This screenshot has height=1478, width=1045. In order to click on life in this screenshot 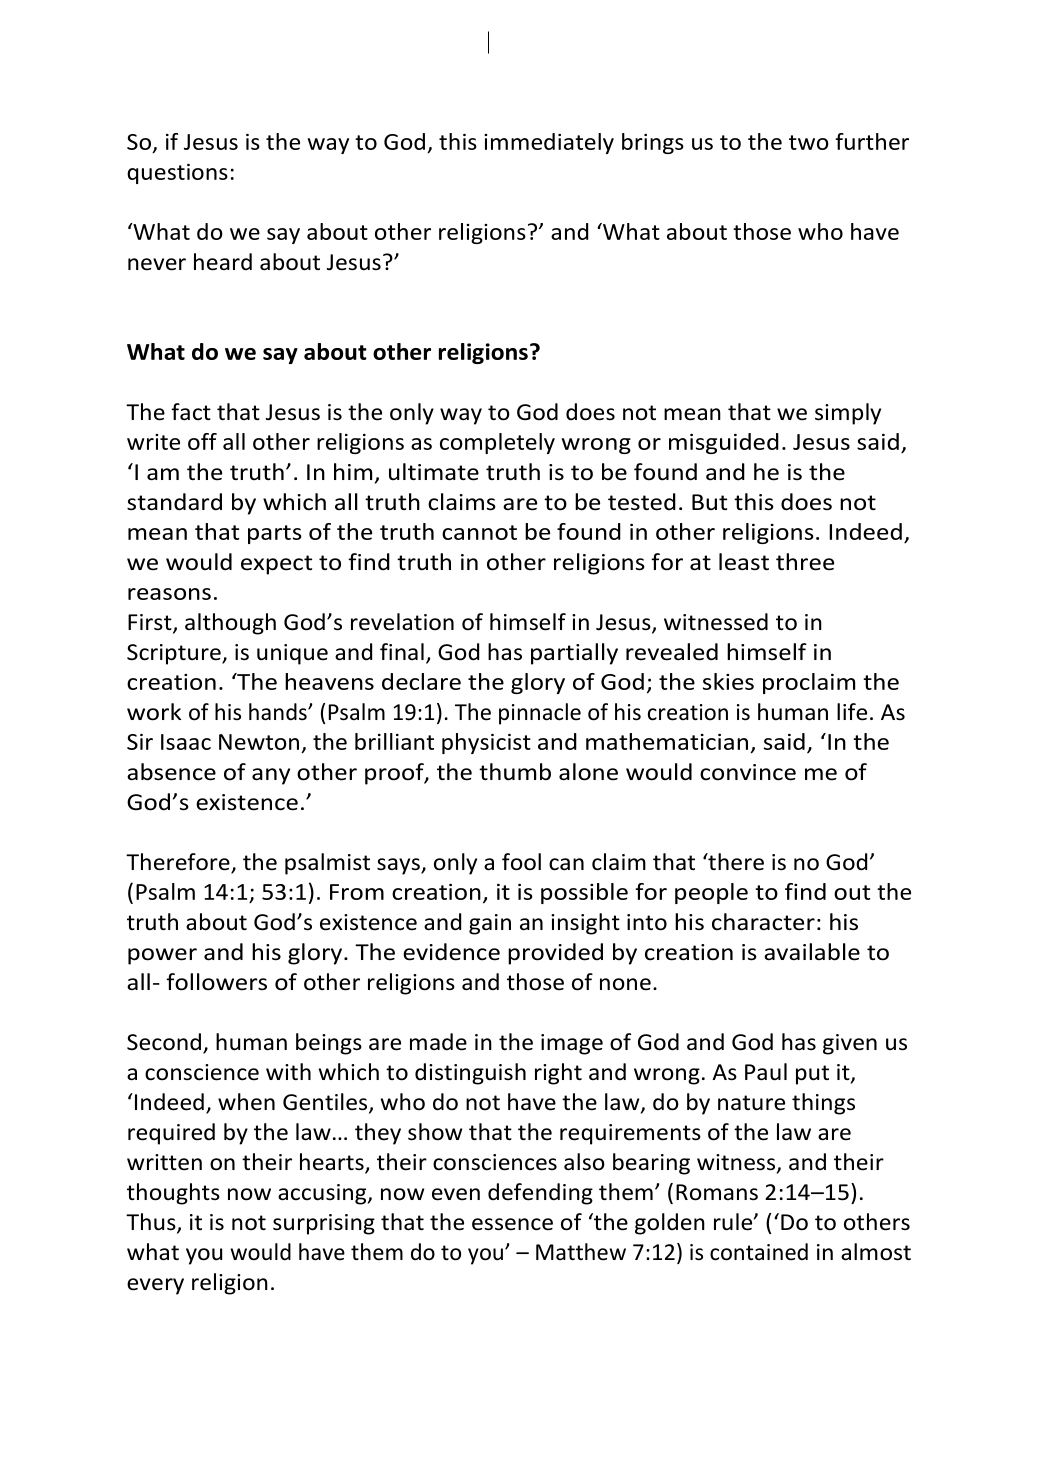, I will do `click(852, 712)`.
